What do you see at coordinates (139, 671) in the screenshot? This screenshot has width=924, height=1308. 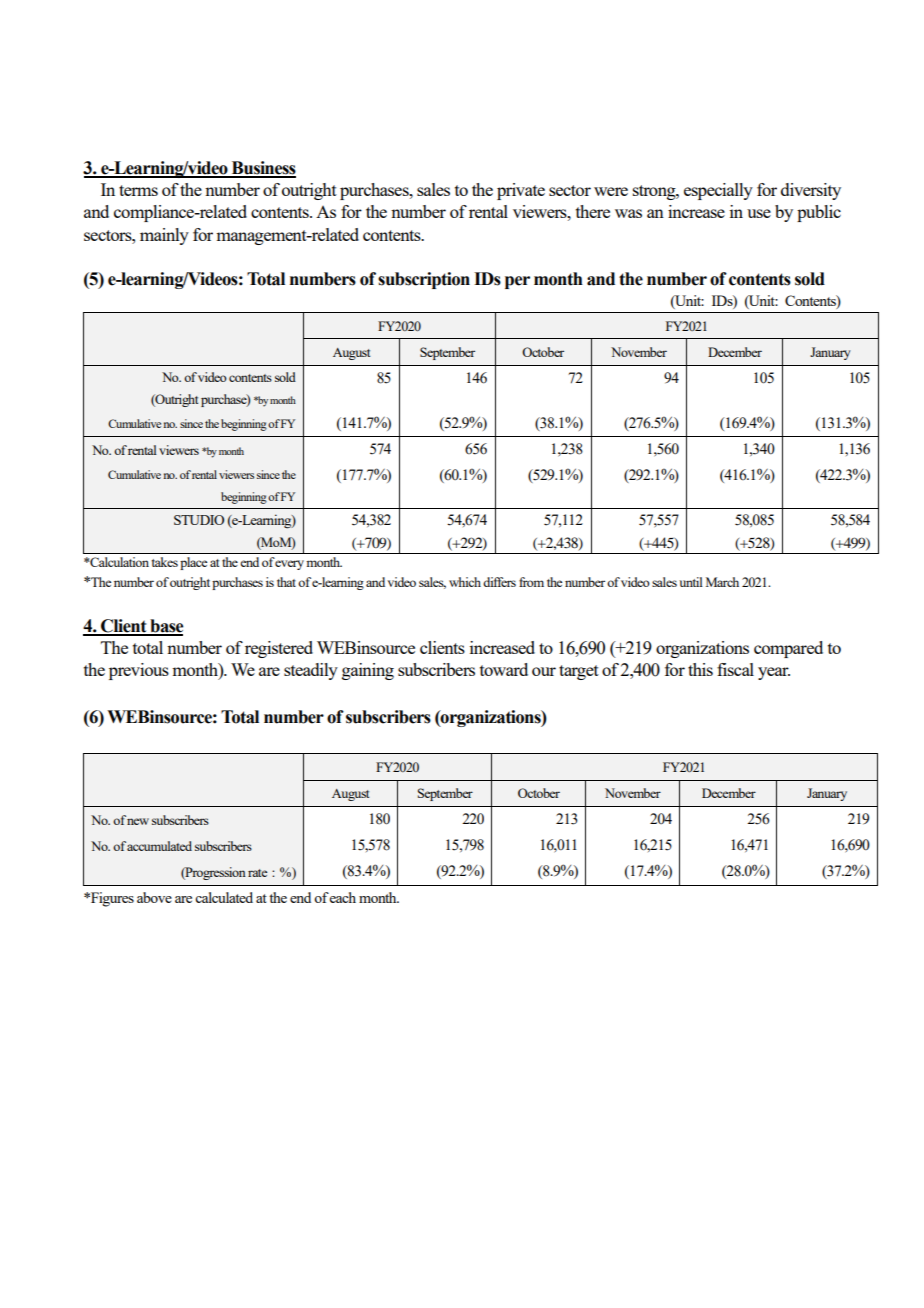 I see `previous` at bounding box center [139, 671].
